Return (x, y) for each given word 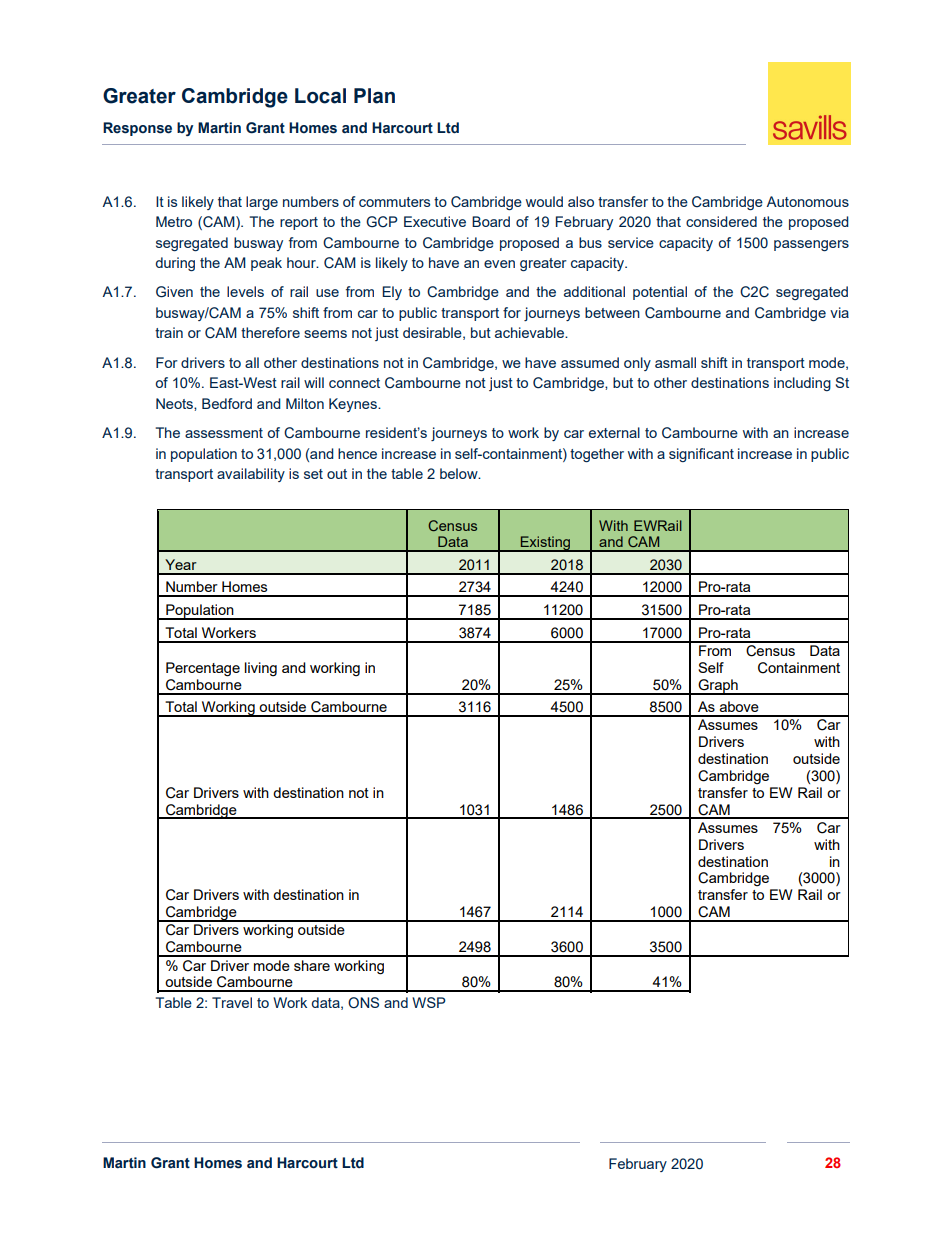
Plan (374, 96)
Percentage (203, 669)
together (597, 455)
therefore (270, 332)
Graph (718, 687)
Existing (545, 544)
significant (701, 455)
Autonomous (807, 201)
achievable (530, 332)
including (802, 384)
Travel (232, 1002)
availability (251, 475)
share (312, 965)
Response (137, 129)
